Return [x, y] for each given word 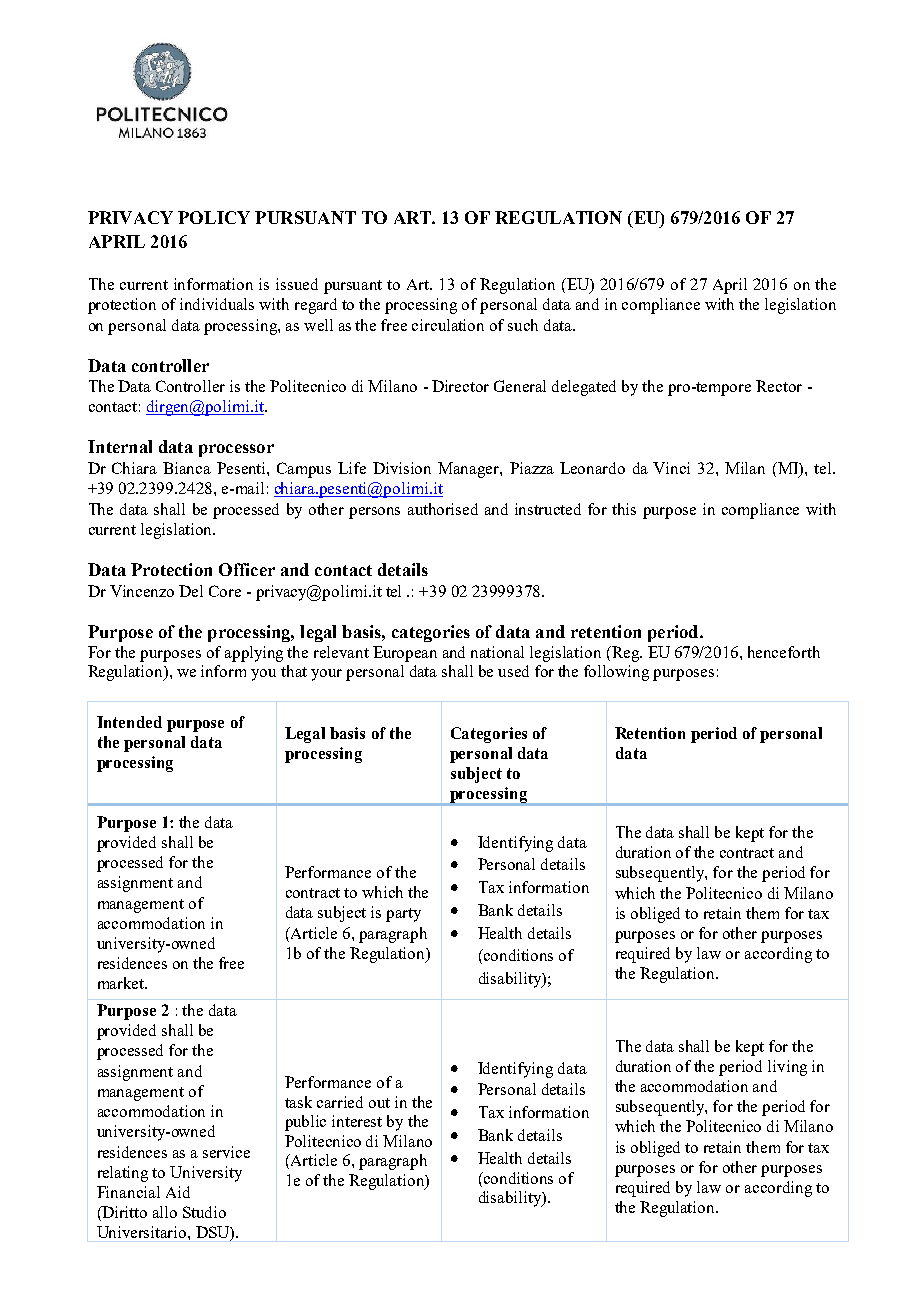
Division [402, 468]
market [122, 983]
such [523, 325]
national [497, 652]
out [379, 1103]
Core [225, 591]
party [403, 915]
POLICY [214, 217]
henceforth [784, 652]
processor [236, 450]
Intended [129, 722]
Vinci [671, 468]
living [787, 1068]
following [616, 673]
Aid [178, 1192]
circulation [448, 325]
